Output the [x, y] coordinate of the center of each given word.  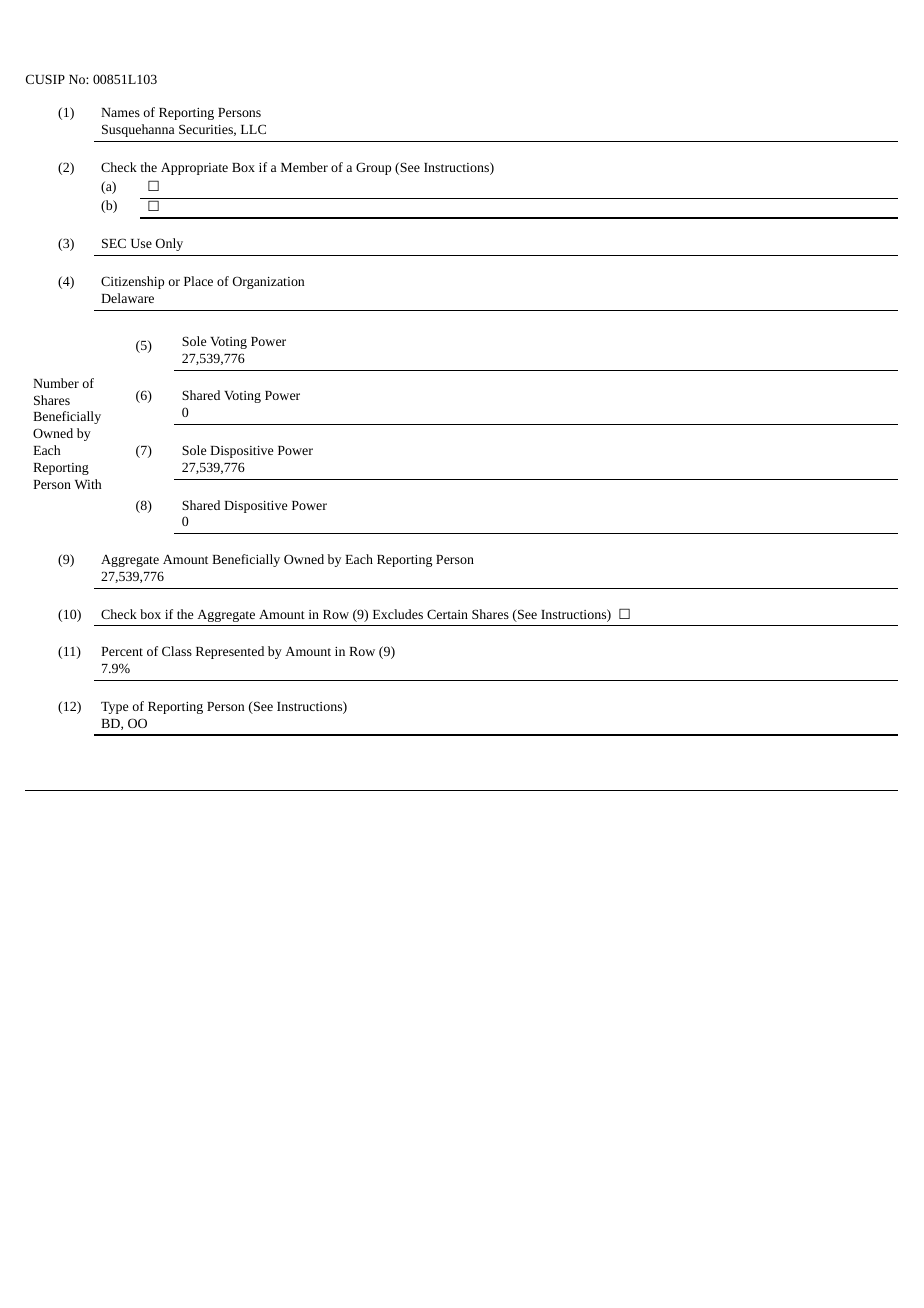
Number [56, 383]
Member [304, 167]
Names [120, 112]
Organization [268, 282]
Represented [230, 652]
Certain [447, 614]
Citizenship [132, 282]
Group [373, 168]
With [88, 484]
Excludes [398, 614]
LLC [253, 129]
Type [114, 708]
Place [198, 281]
